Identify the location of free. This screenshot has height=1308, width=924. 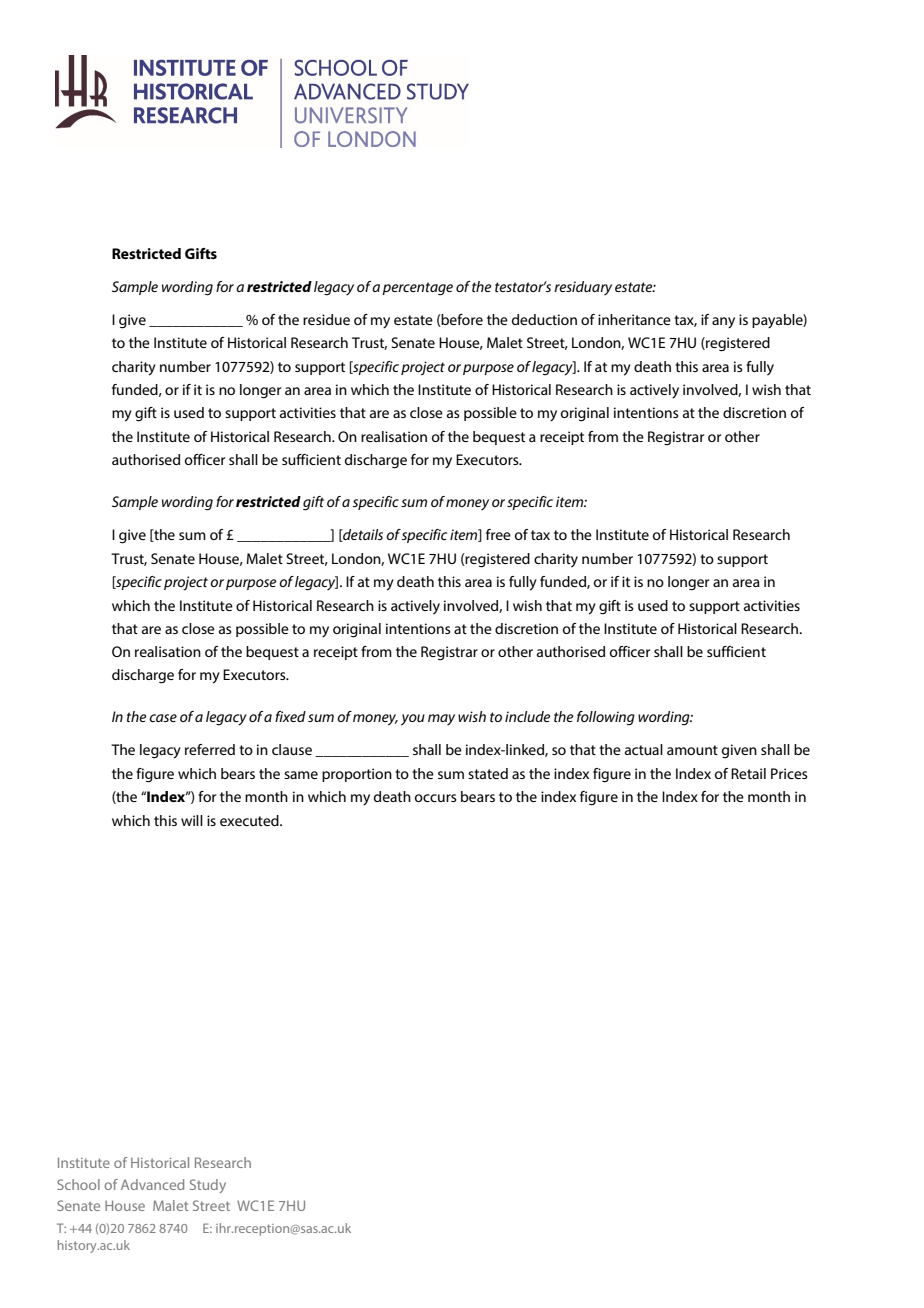
(498, 534).
